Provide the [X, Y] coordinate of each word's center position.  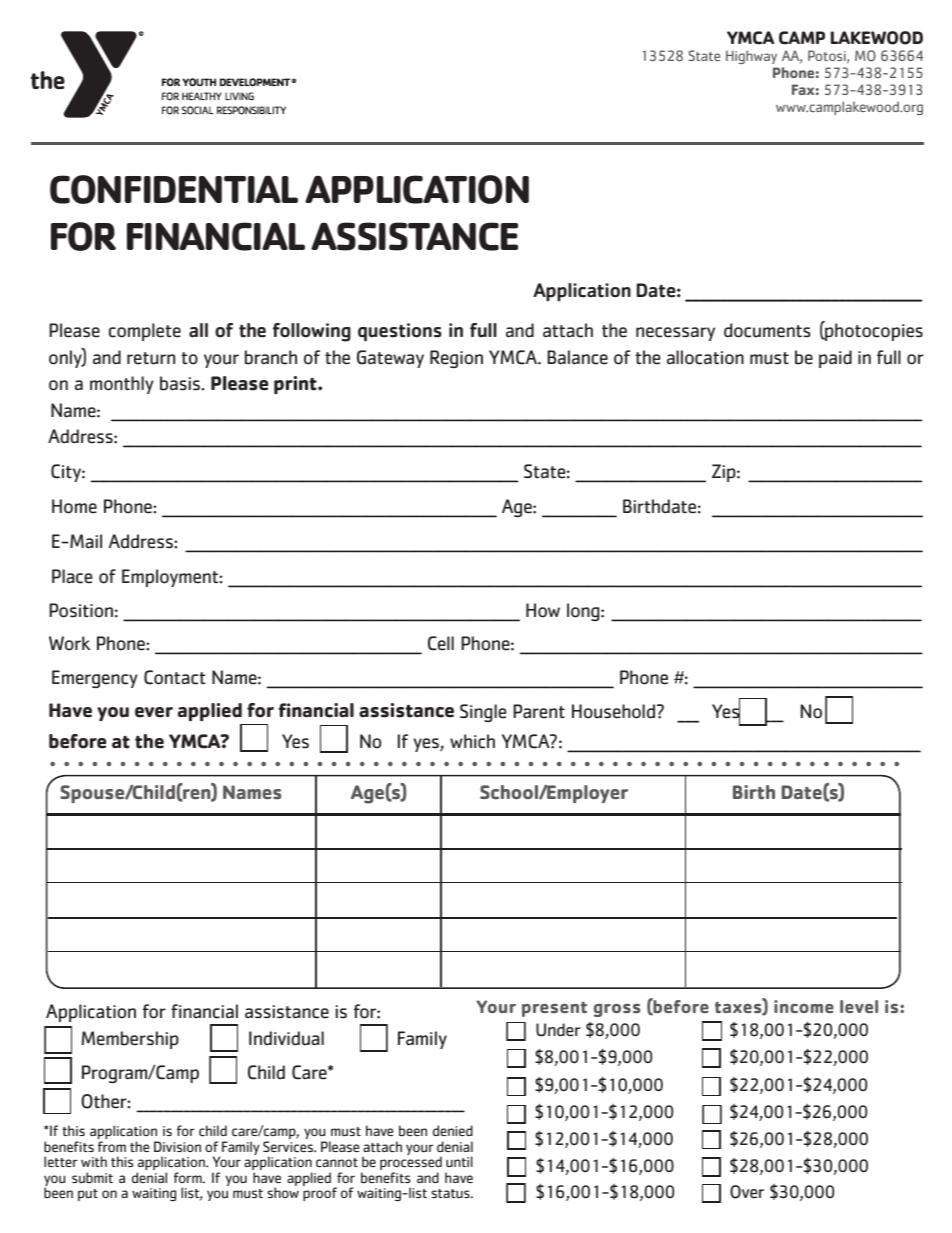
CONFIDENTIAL [174, 189]
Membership [130, 1040]
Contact [175, 677]
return [151, 358]
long [584, 612]
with [94, 1161]
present [554, 1009]
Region [456, 359]
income [804, 1006]
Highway [751, 57]
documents [767, 330]
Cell [441, 643]
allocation [705, 357]
